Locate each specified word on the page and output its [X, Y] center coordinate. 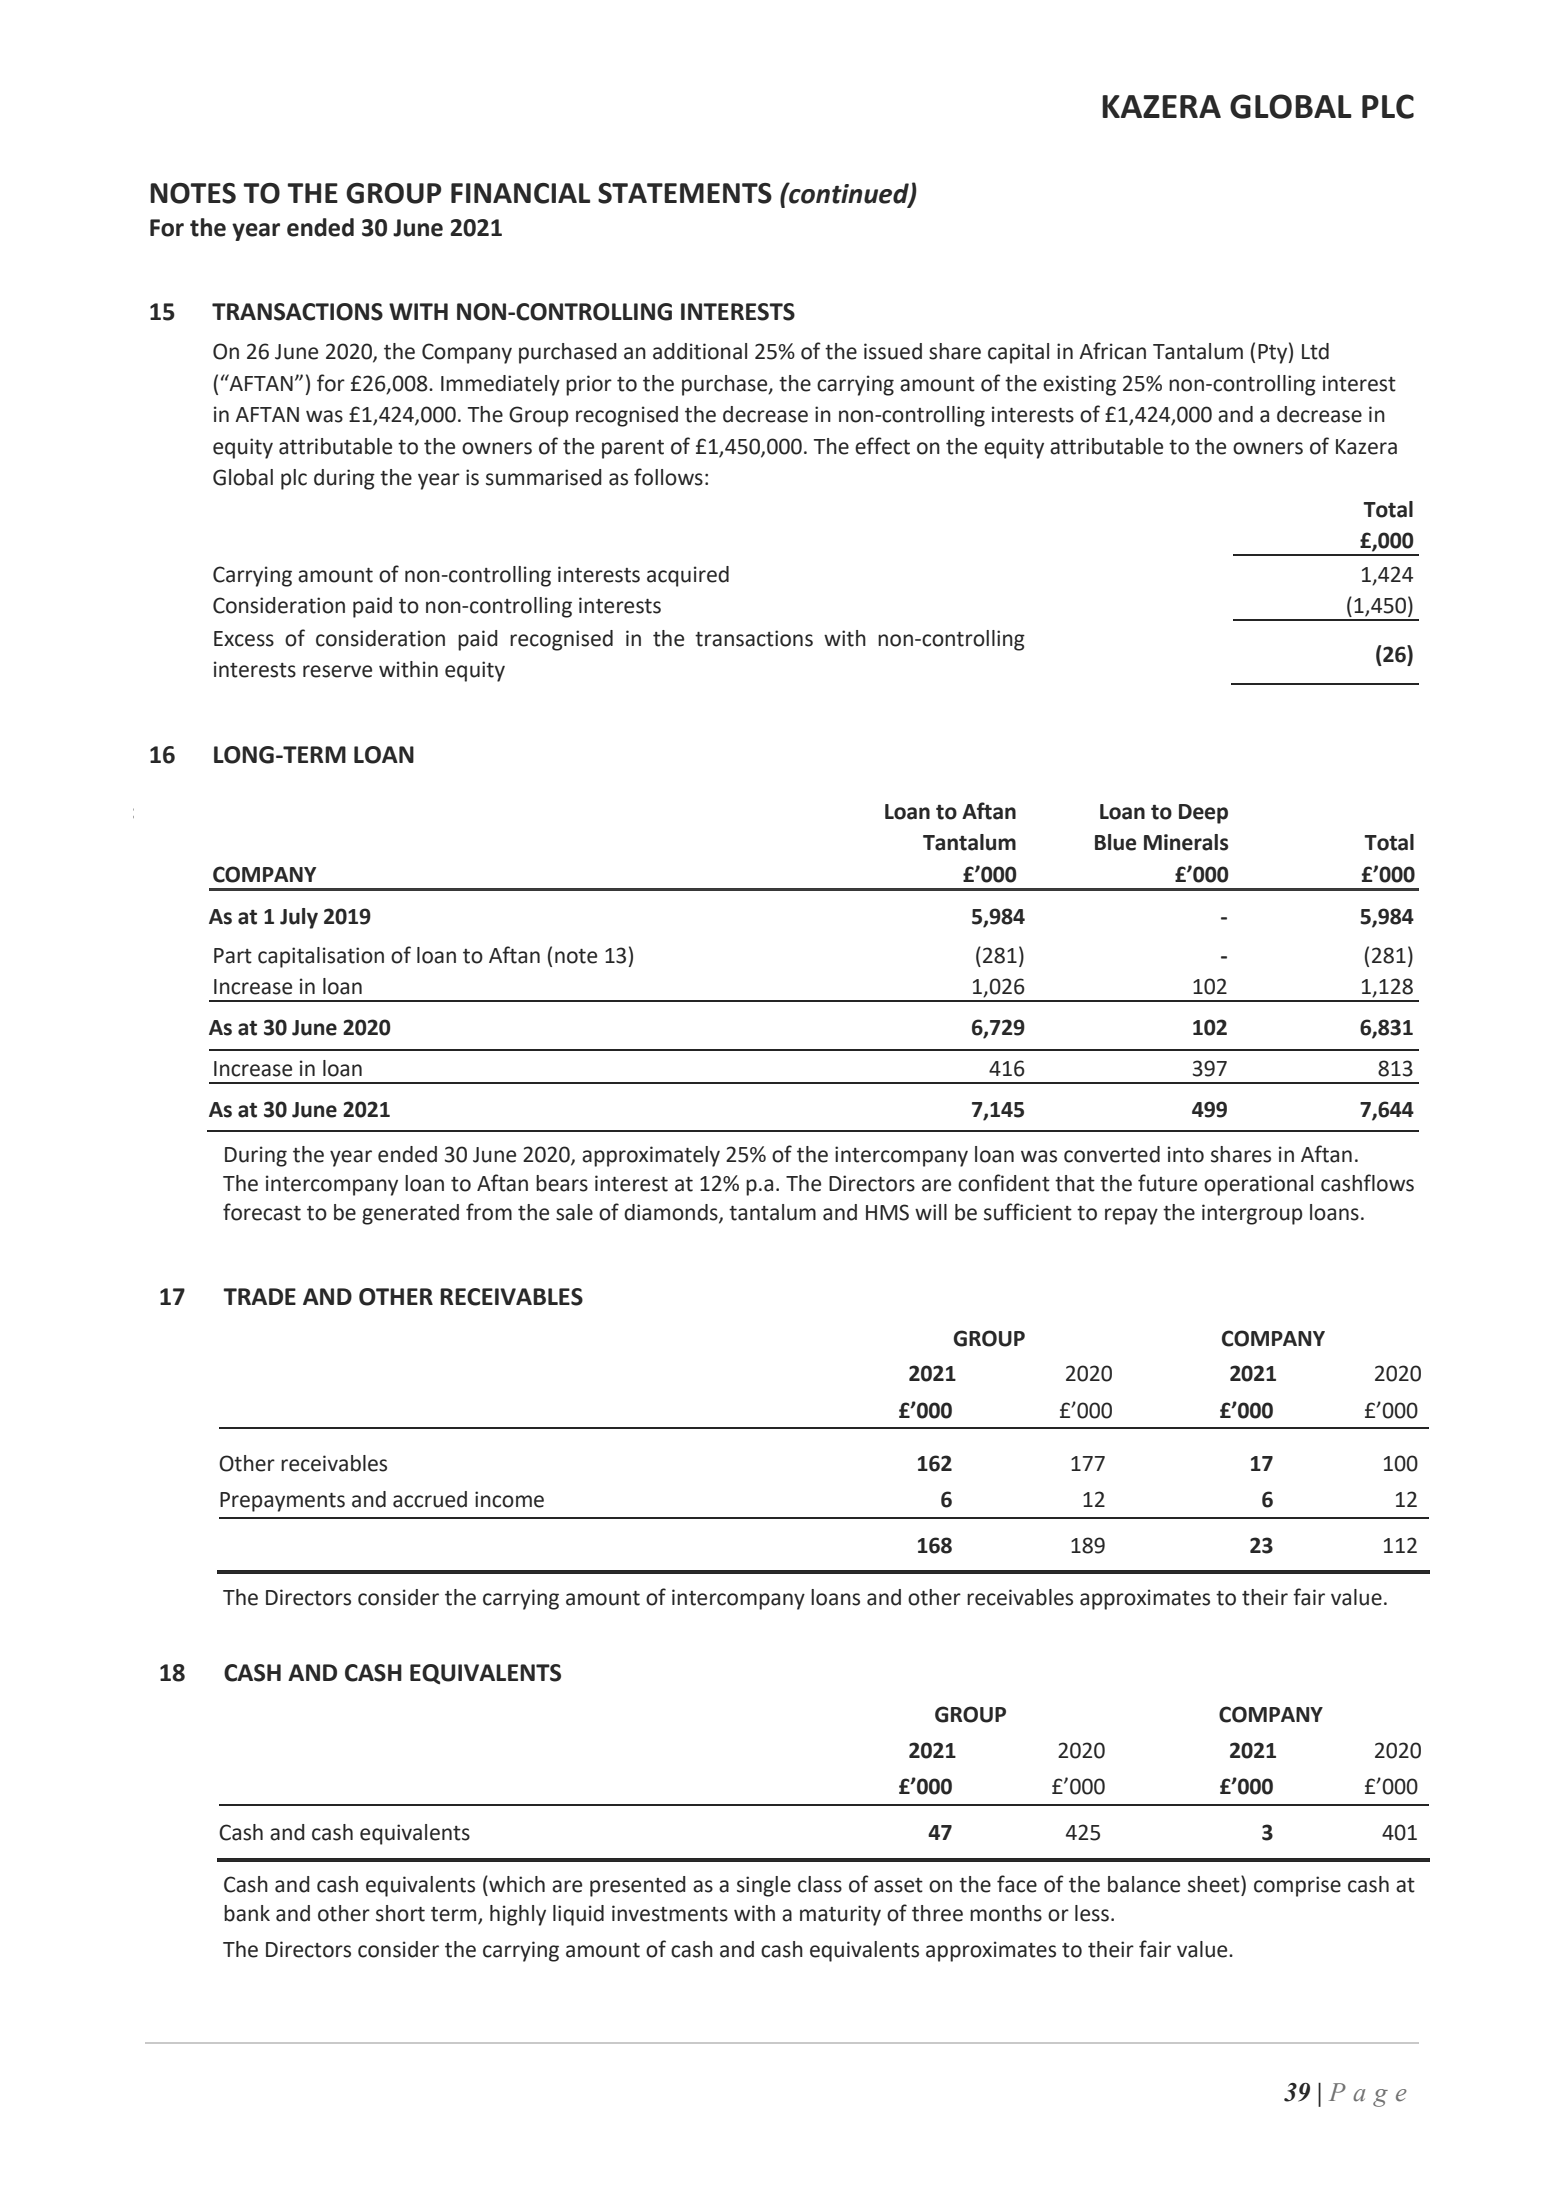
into [1186, 1154]
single [764, 1886]
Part [233, 956]
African [1112, 351]
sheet [1215, 1884]
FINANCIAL [520, 193]
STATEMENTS [685, 193]
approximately [651, 1156]
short [400, 1913]
